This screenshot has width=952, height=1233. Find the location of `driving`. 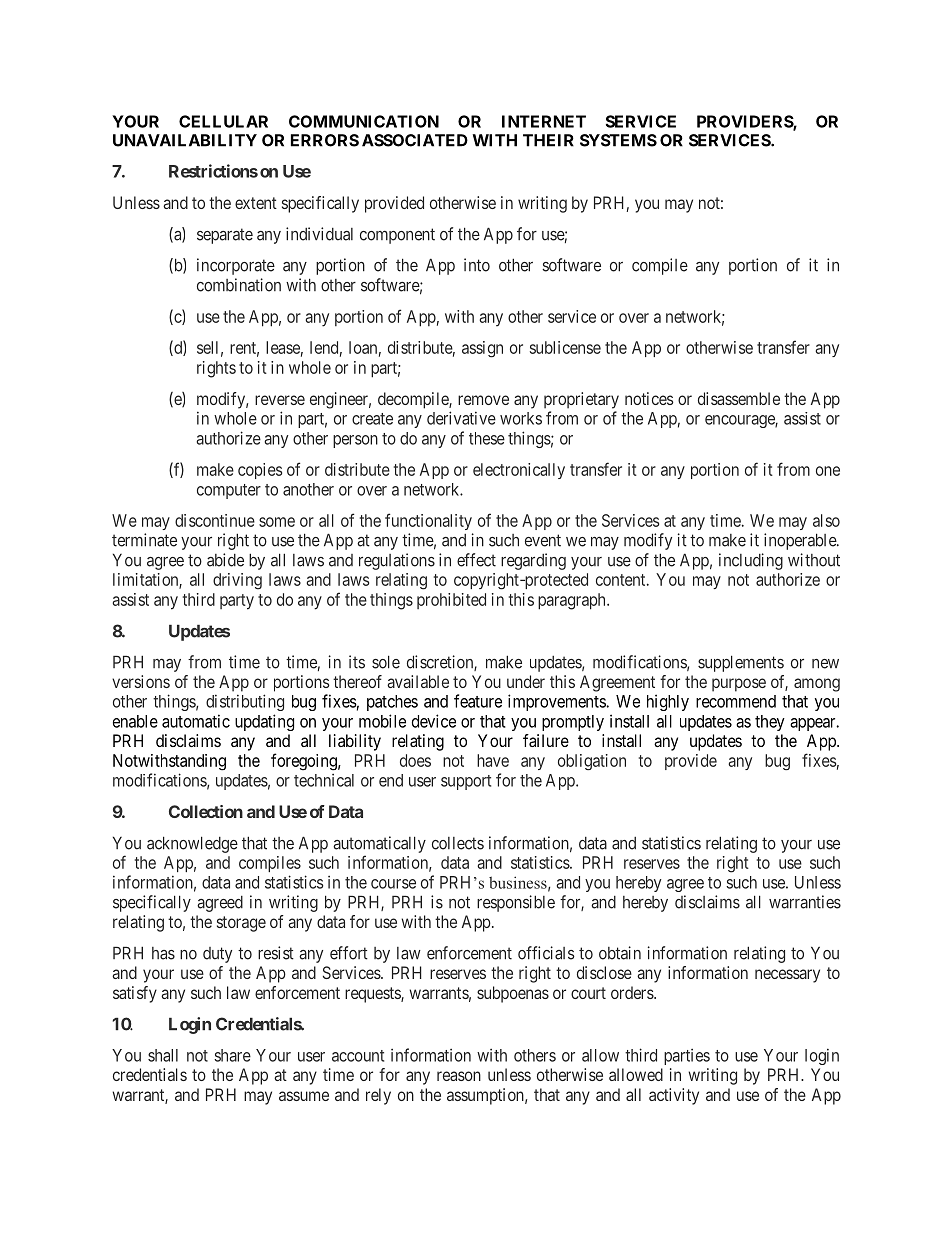

driving is located at coordinates (237, 581).
